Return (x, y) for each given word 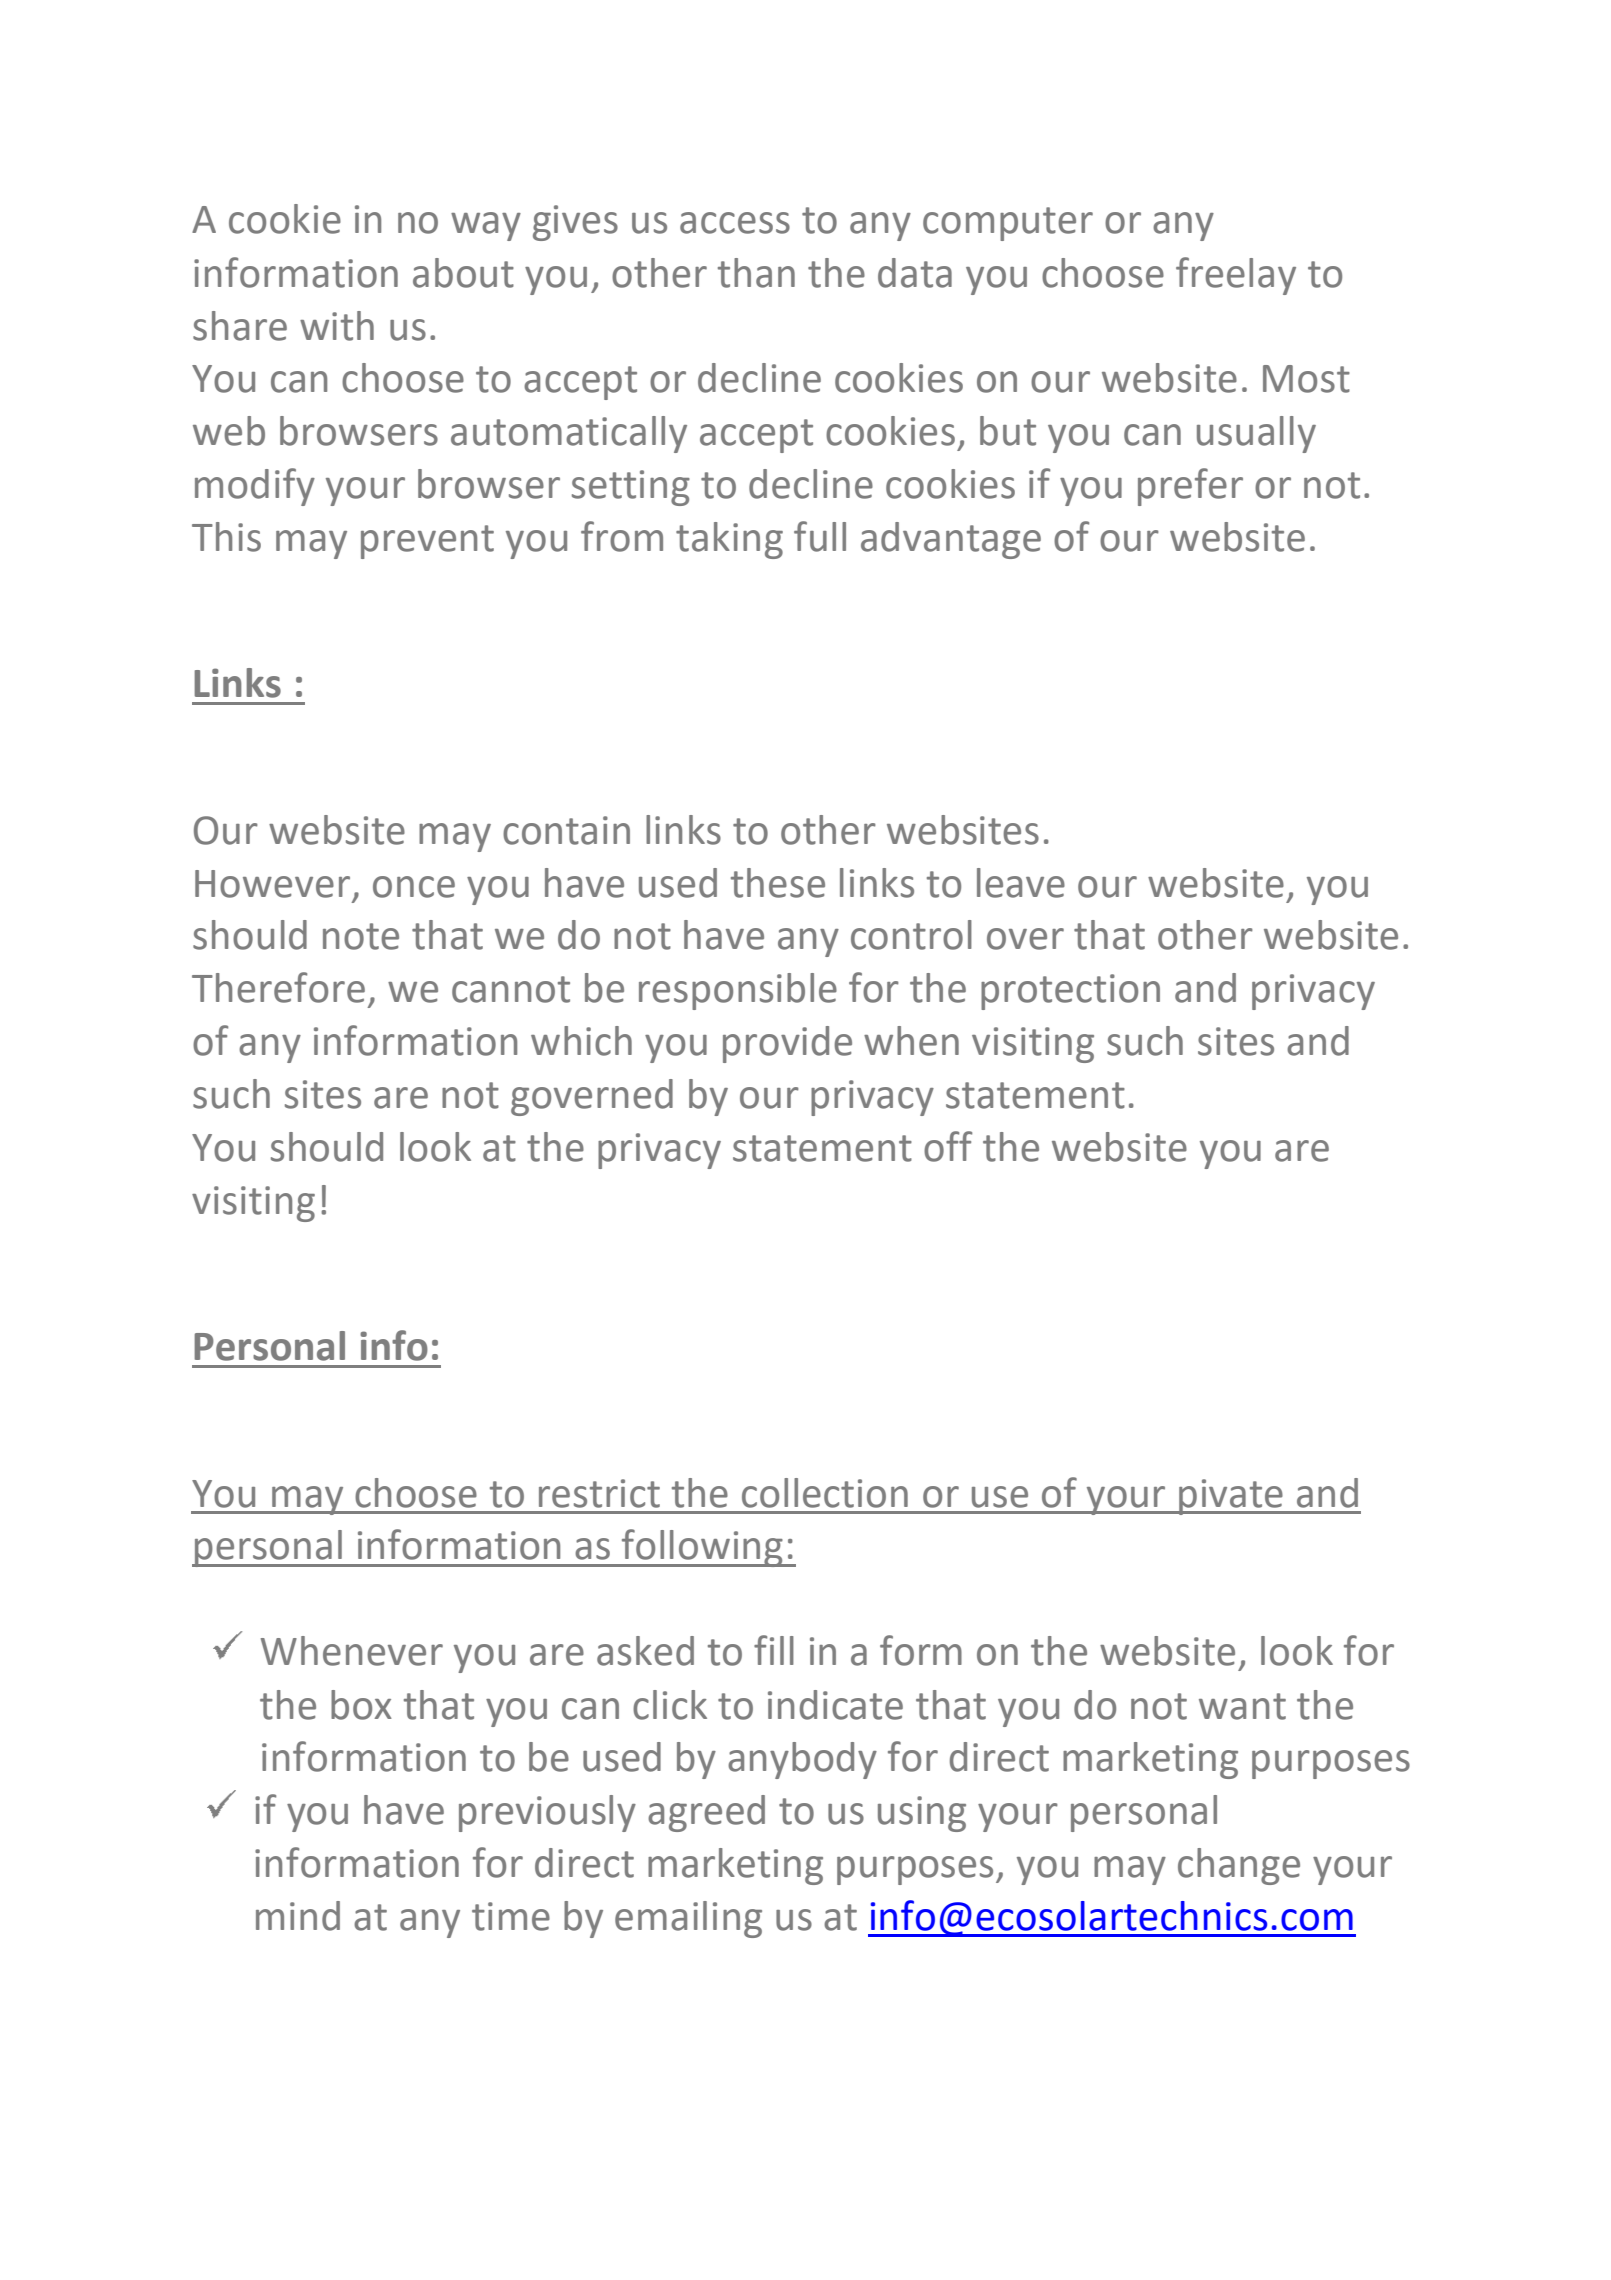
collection (825, 1493)
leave (1021, 883)
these (778, 883)
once (414, 887)
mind (298, 1916)
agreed (706, 1813)
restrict (599, 1493)
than (756, 273)
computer (1008, 224)
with (337, 326)
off (948, 1146)
